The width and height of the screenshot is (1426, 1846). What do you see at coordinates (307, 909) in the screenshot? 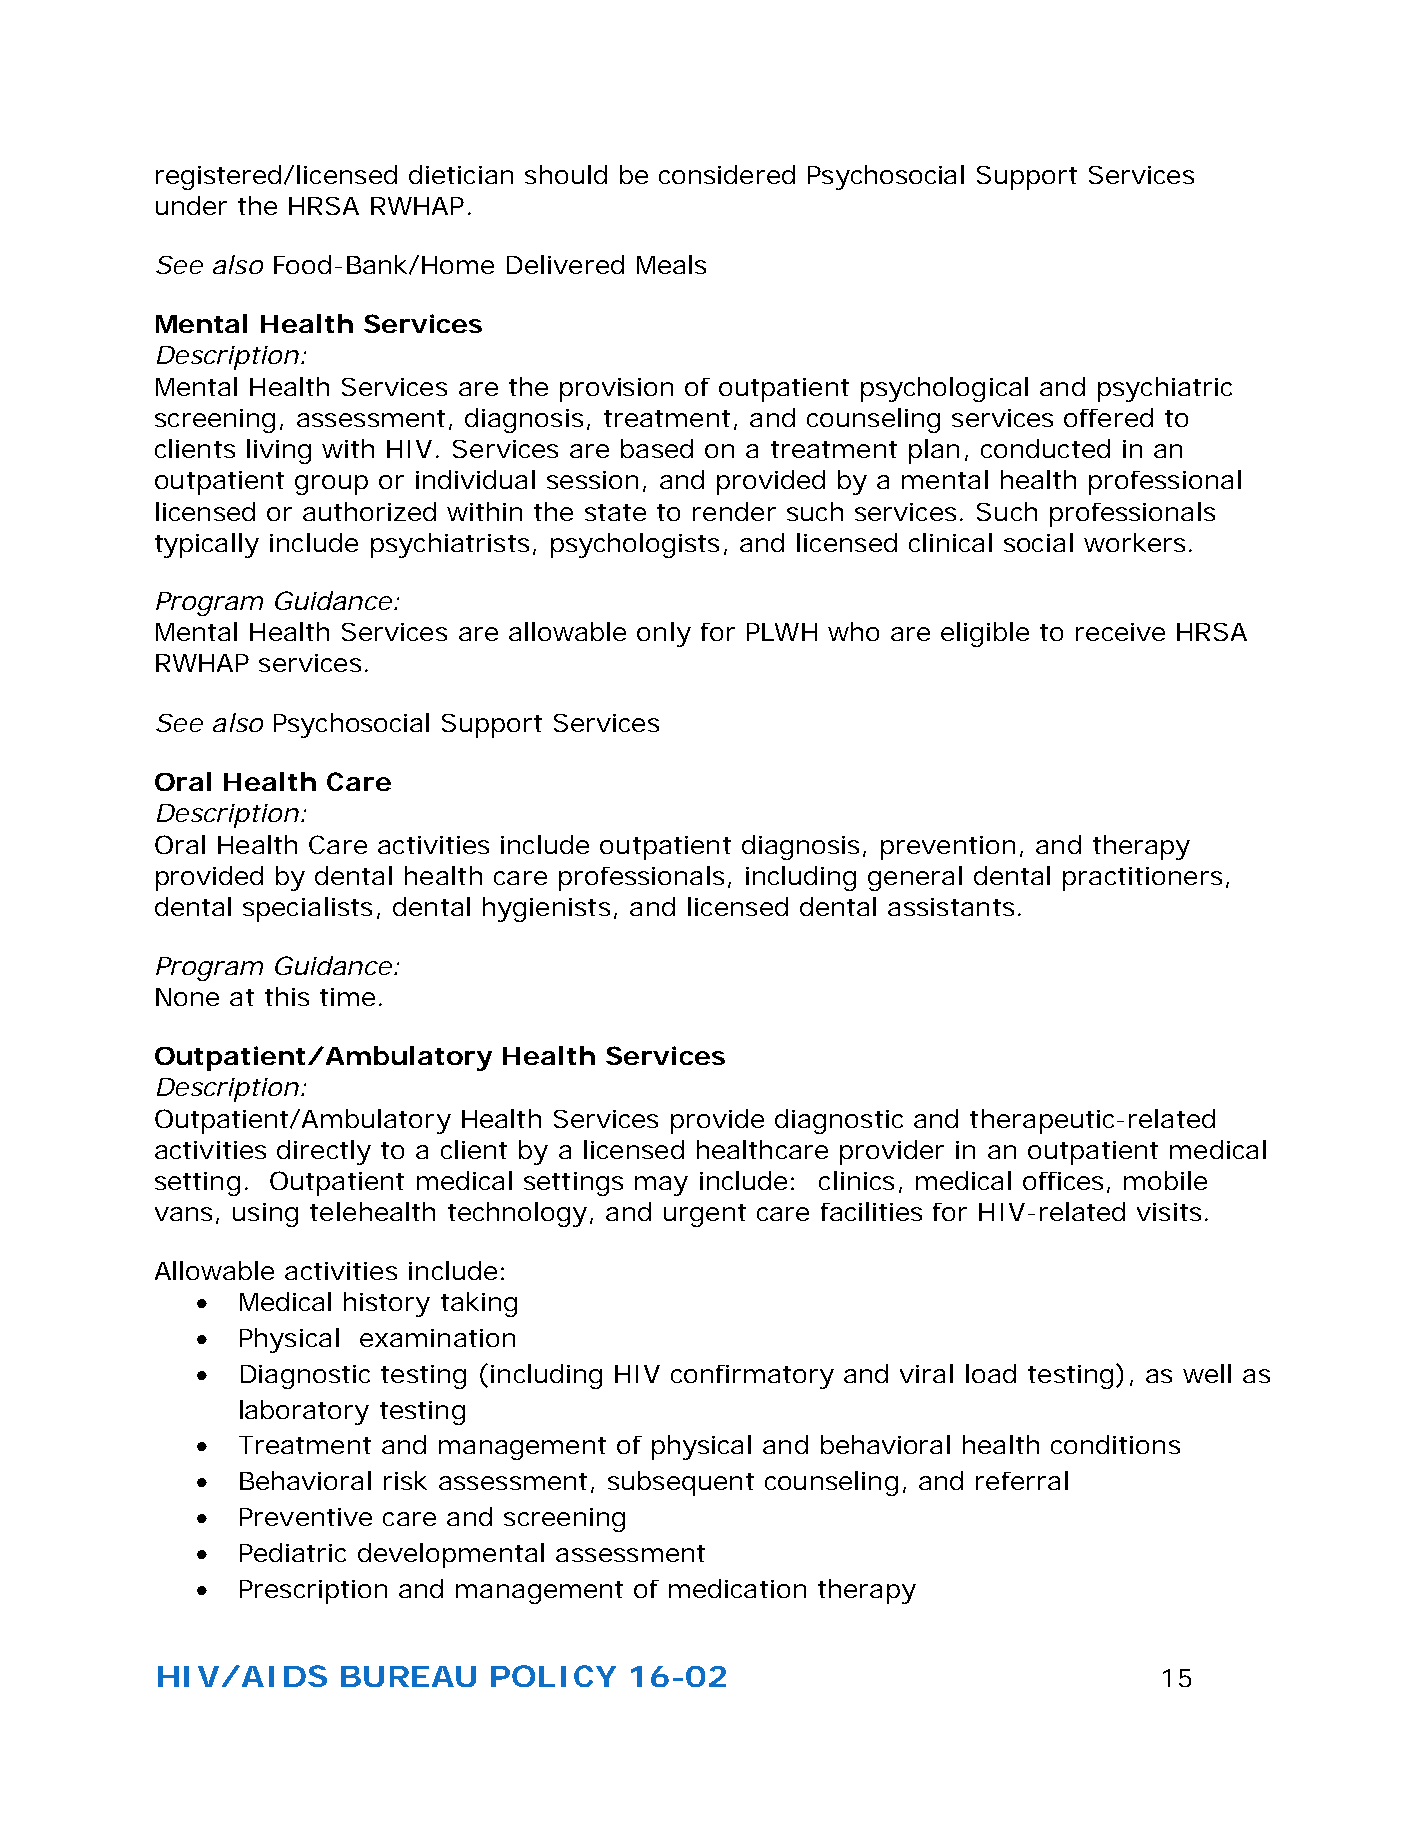
I see `specialists` at bounding box center [307, 909].
